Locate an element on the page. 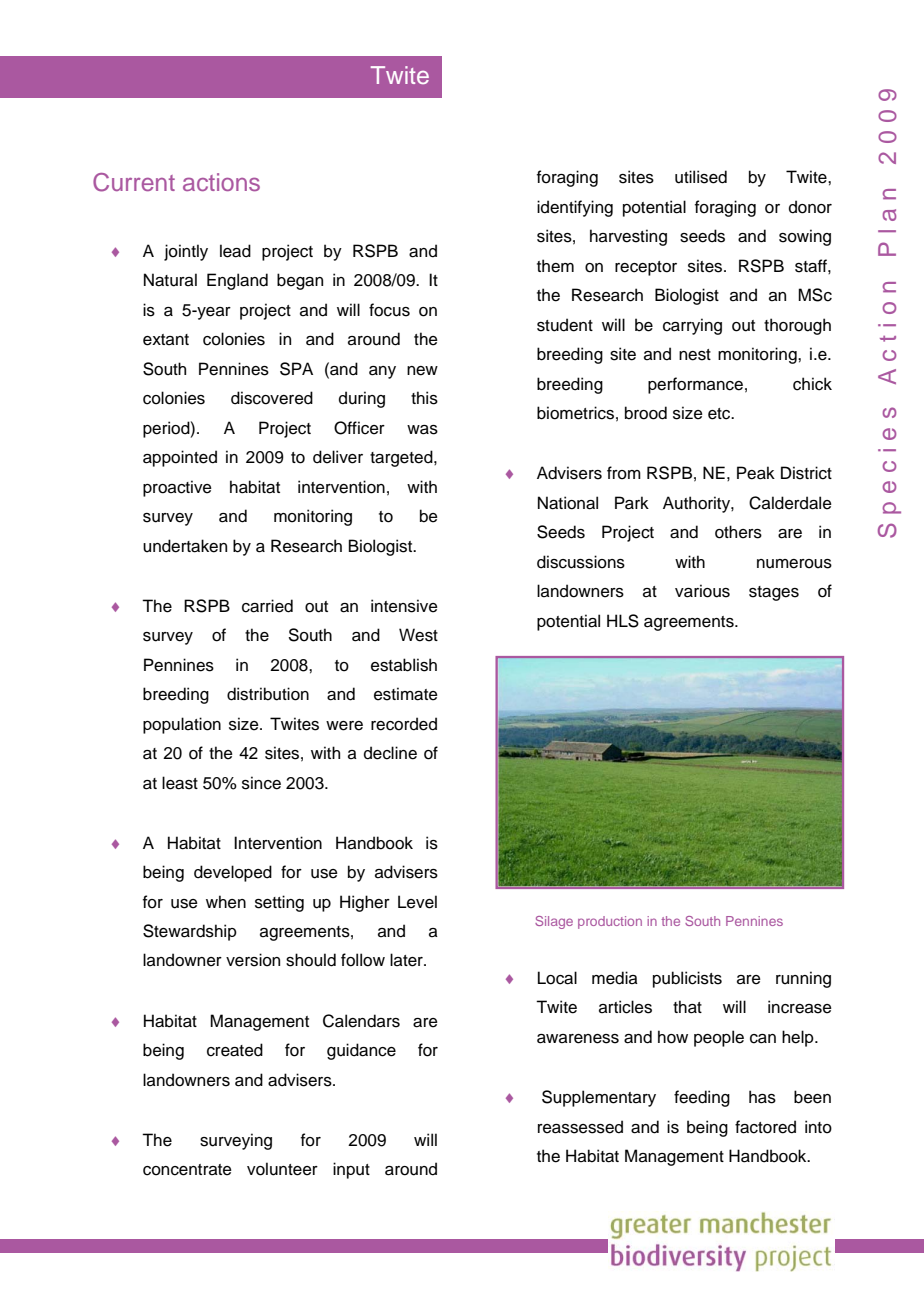  concentrate is located at coordinates (187, 1170).
